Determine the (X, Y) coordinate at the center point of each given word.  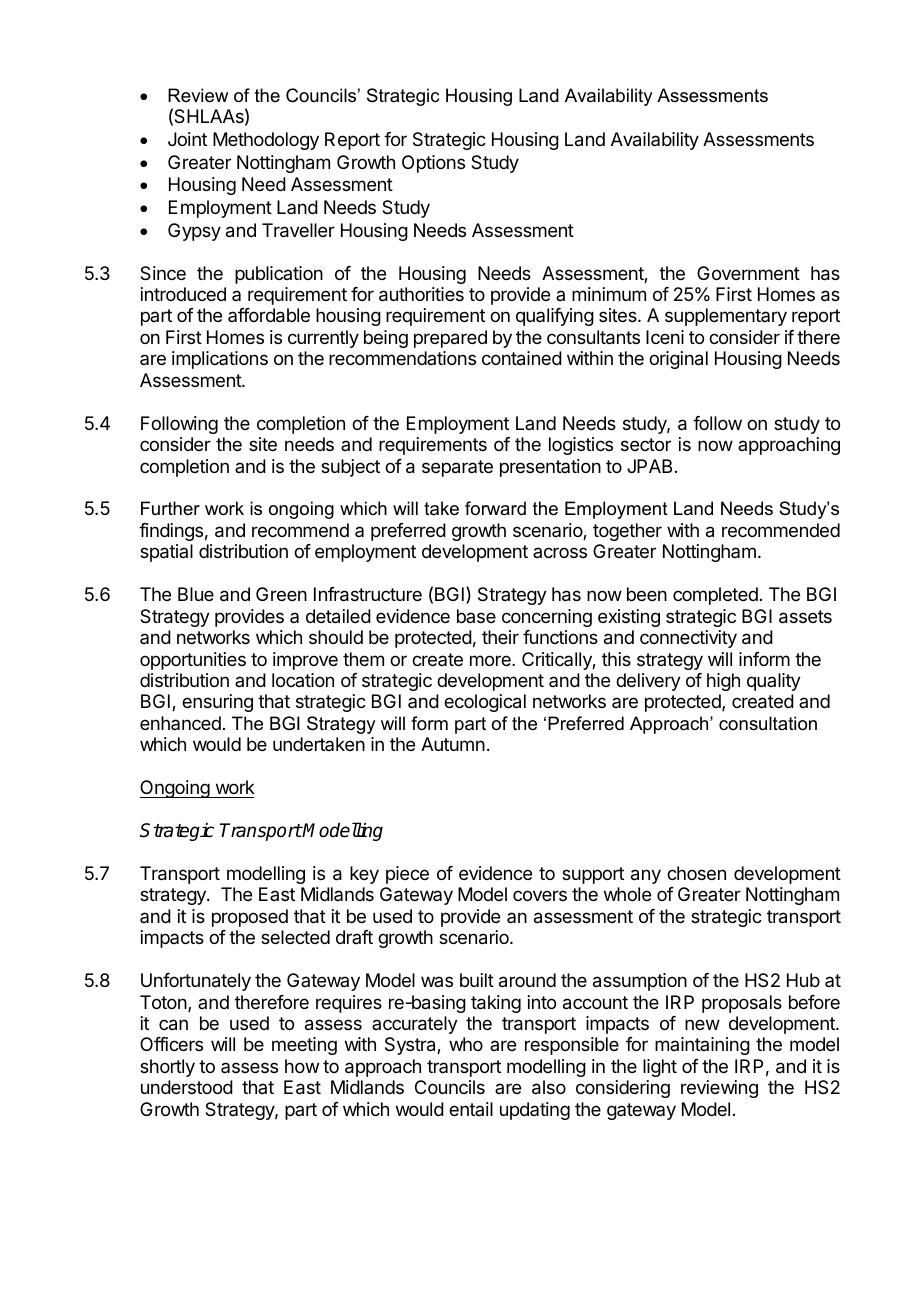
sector (646, 444)
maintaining (702, 1046)
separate (457, 468)
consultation (768, 723)
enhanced (180, 723)
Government (748, 273)
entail (471, 1109)
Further (170, 508)
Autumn (453, 744)
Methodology (266, 141)
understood (187, 1087)
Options (433, 164)
